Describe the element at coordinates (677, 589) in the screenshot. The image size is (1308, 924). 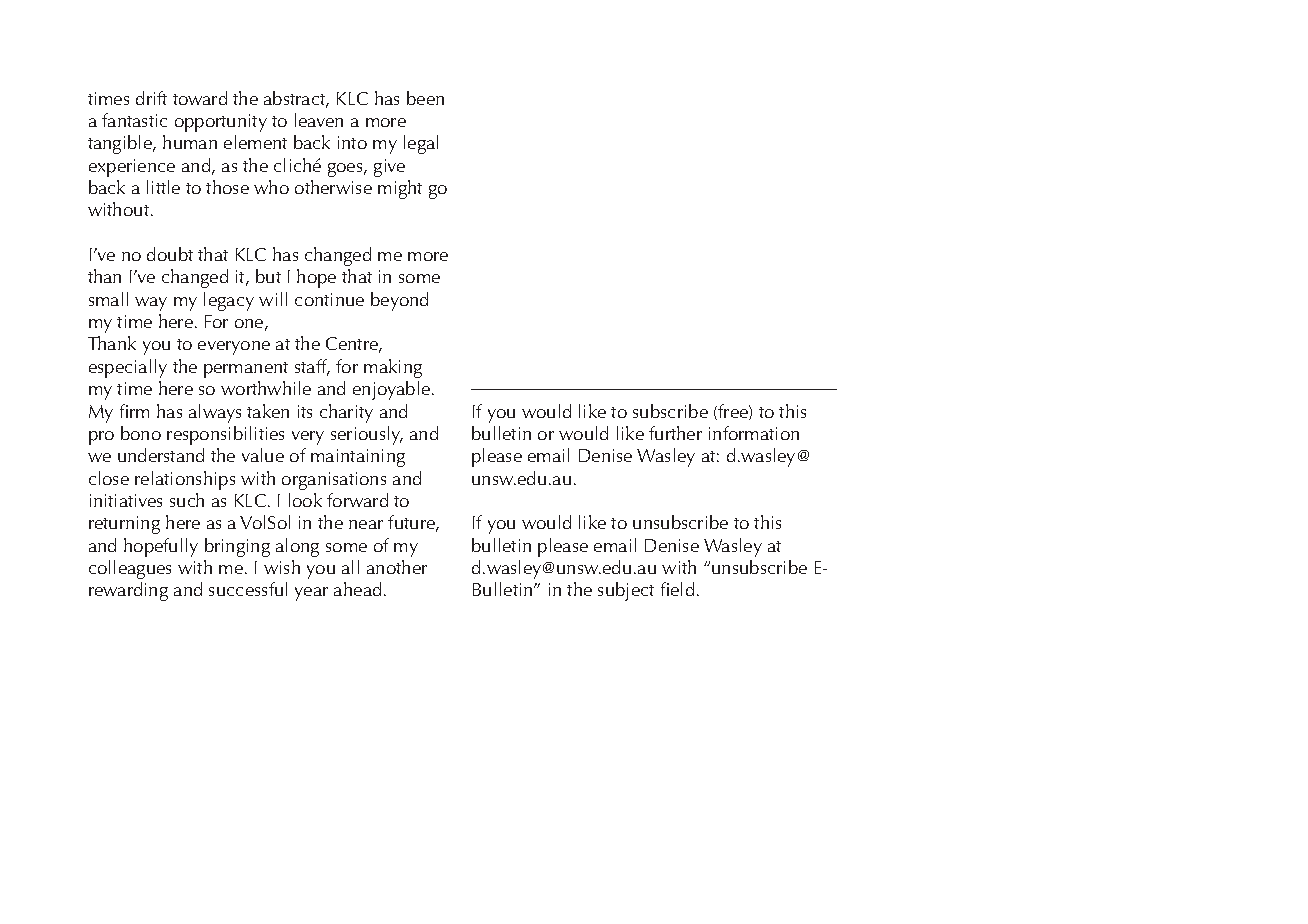
I see `field` at that location.
